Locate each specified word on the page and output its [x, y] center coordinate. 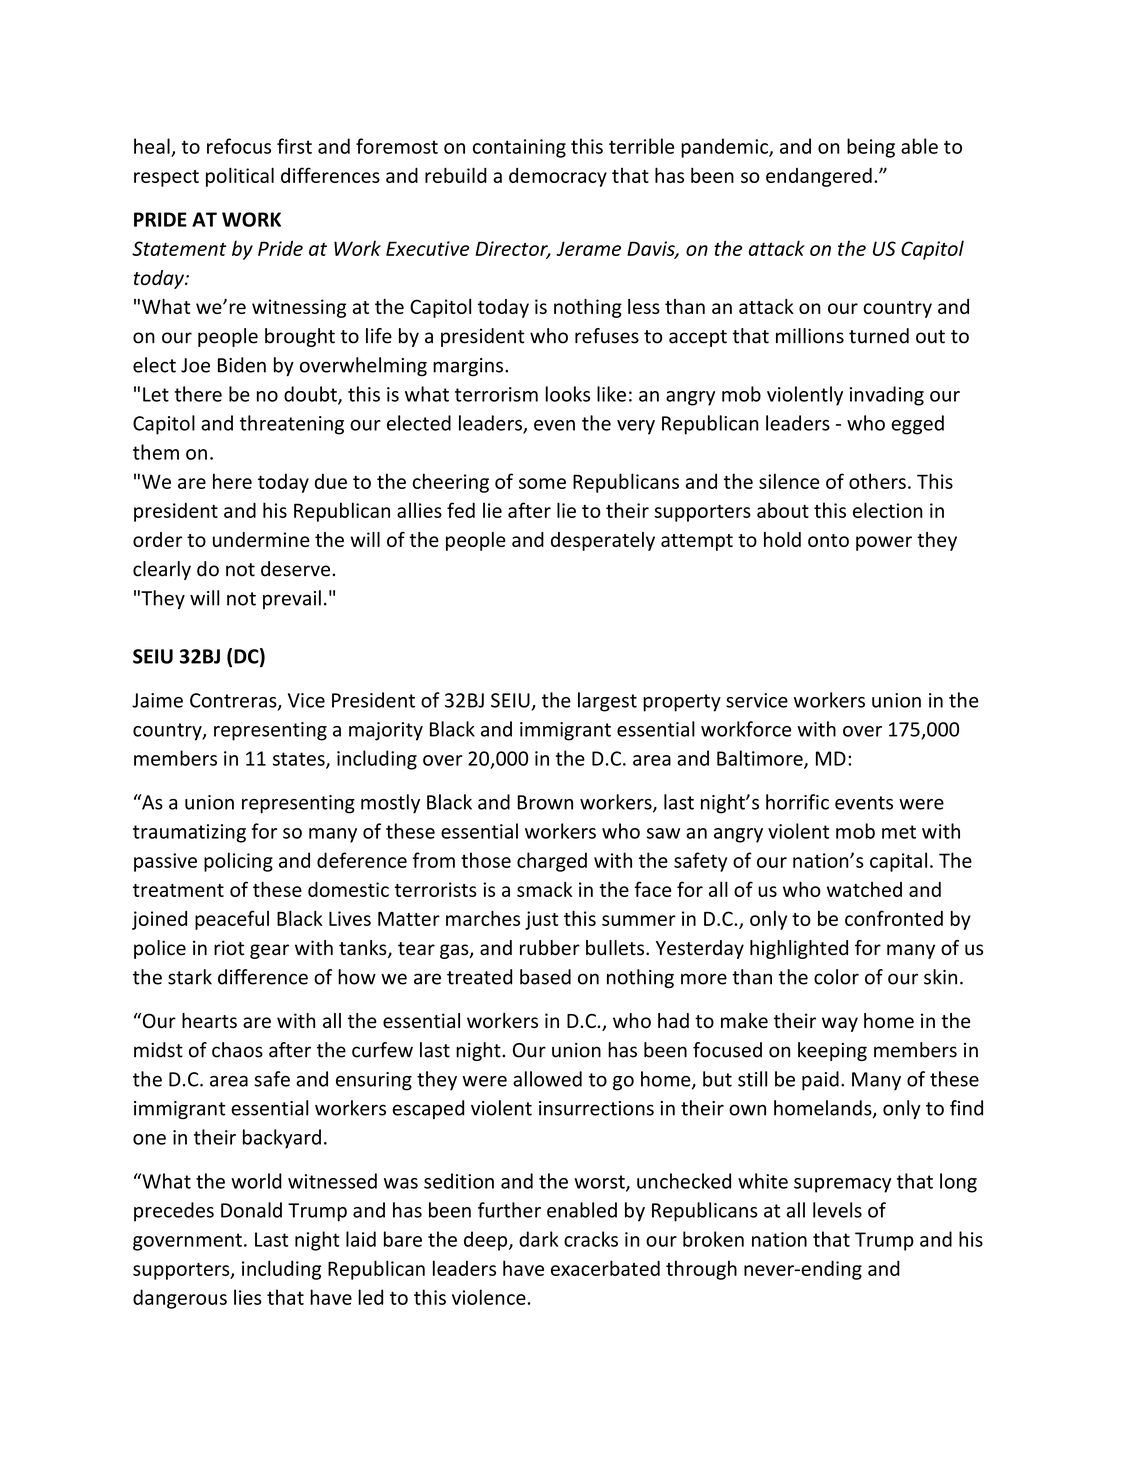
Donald [251, 1210]
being [871, 148]
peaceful [232, 920]
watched [864, 889]
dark [538, 1239]
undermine [261, 539]
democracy [558, 177]
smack [544, 889]
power [884, 543]
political [240, 177]
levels [837, 1210]
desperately [603, 541]
